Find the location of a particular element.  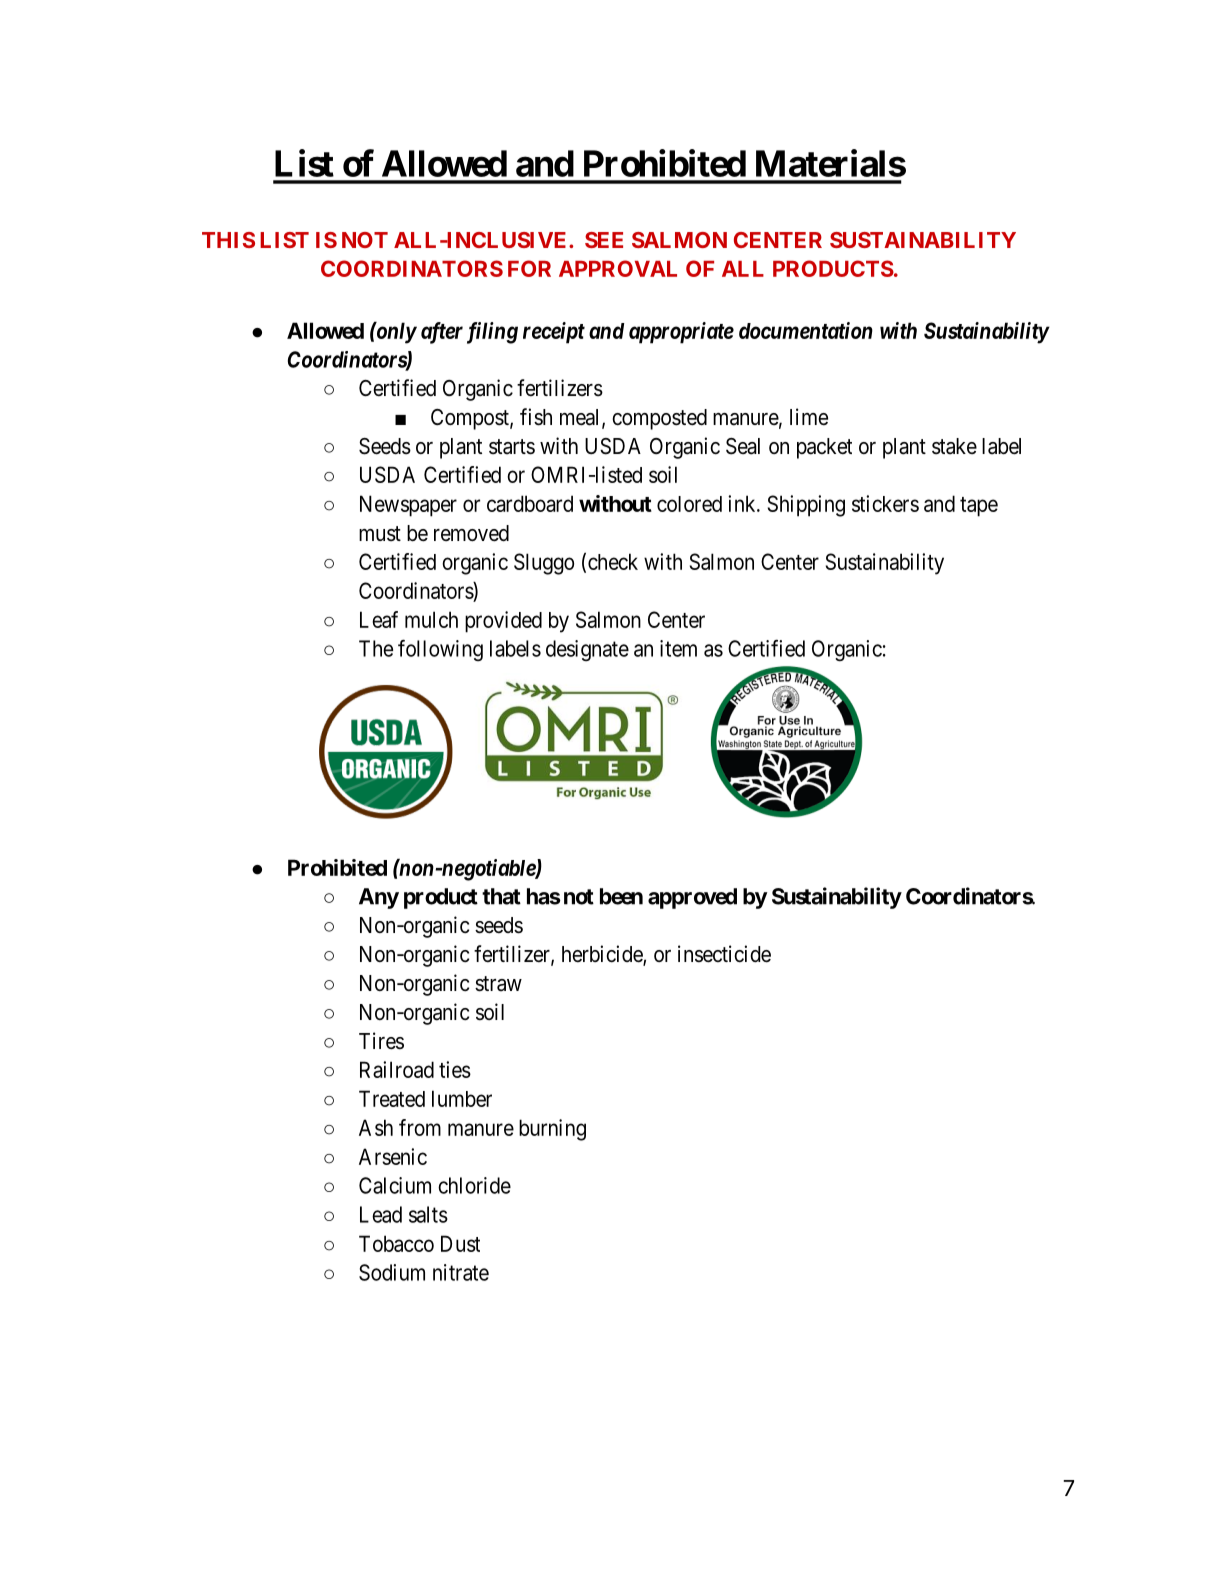

burning is located at coordinates (552, 1130).
